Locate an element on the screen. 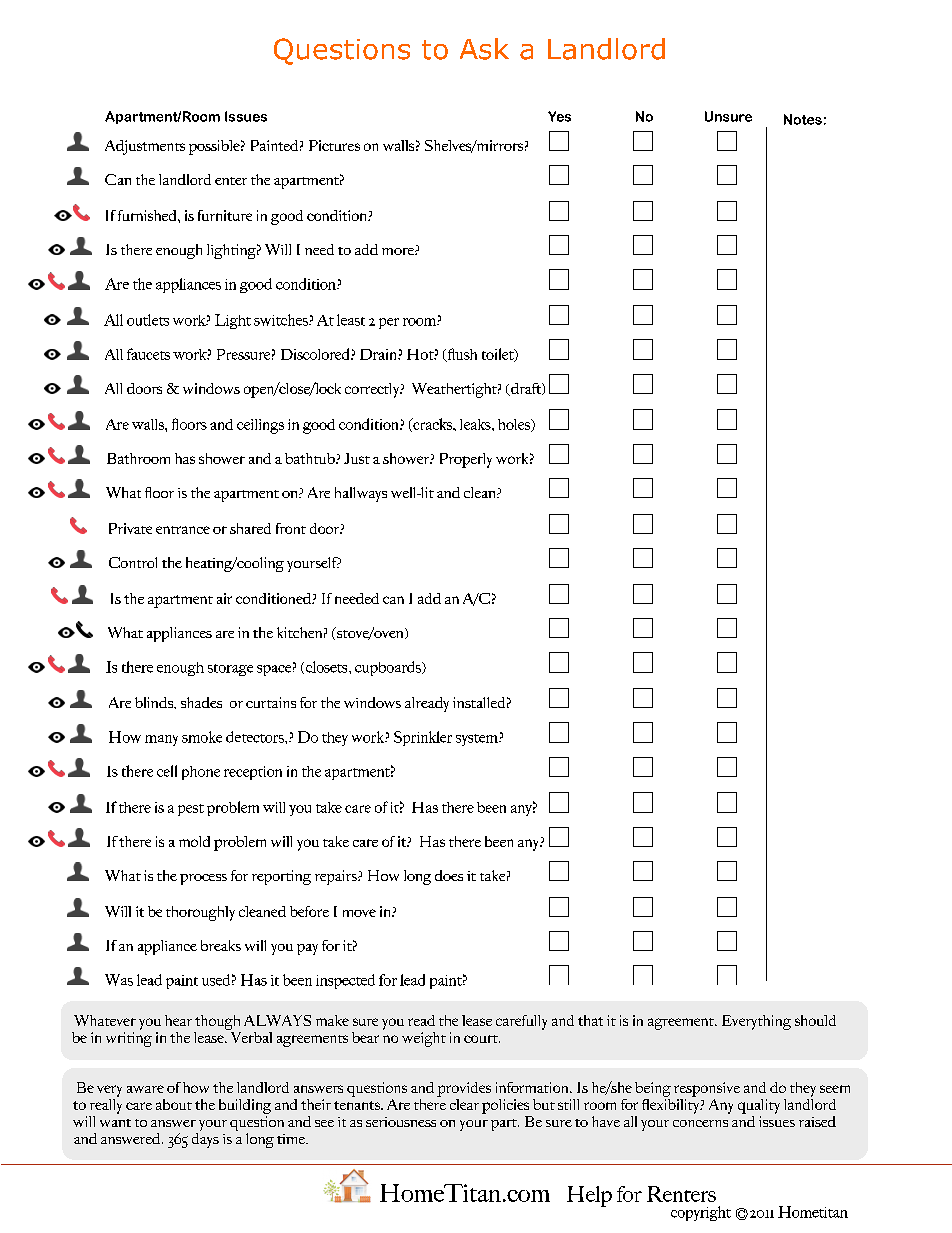 The image size is (952, 1233). flush is located at coordinates (461, 355).
